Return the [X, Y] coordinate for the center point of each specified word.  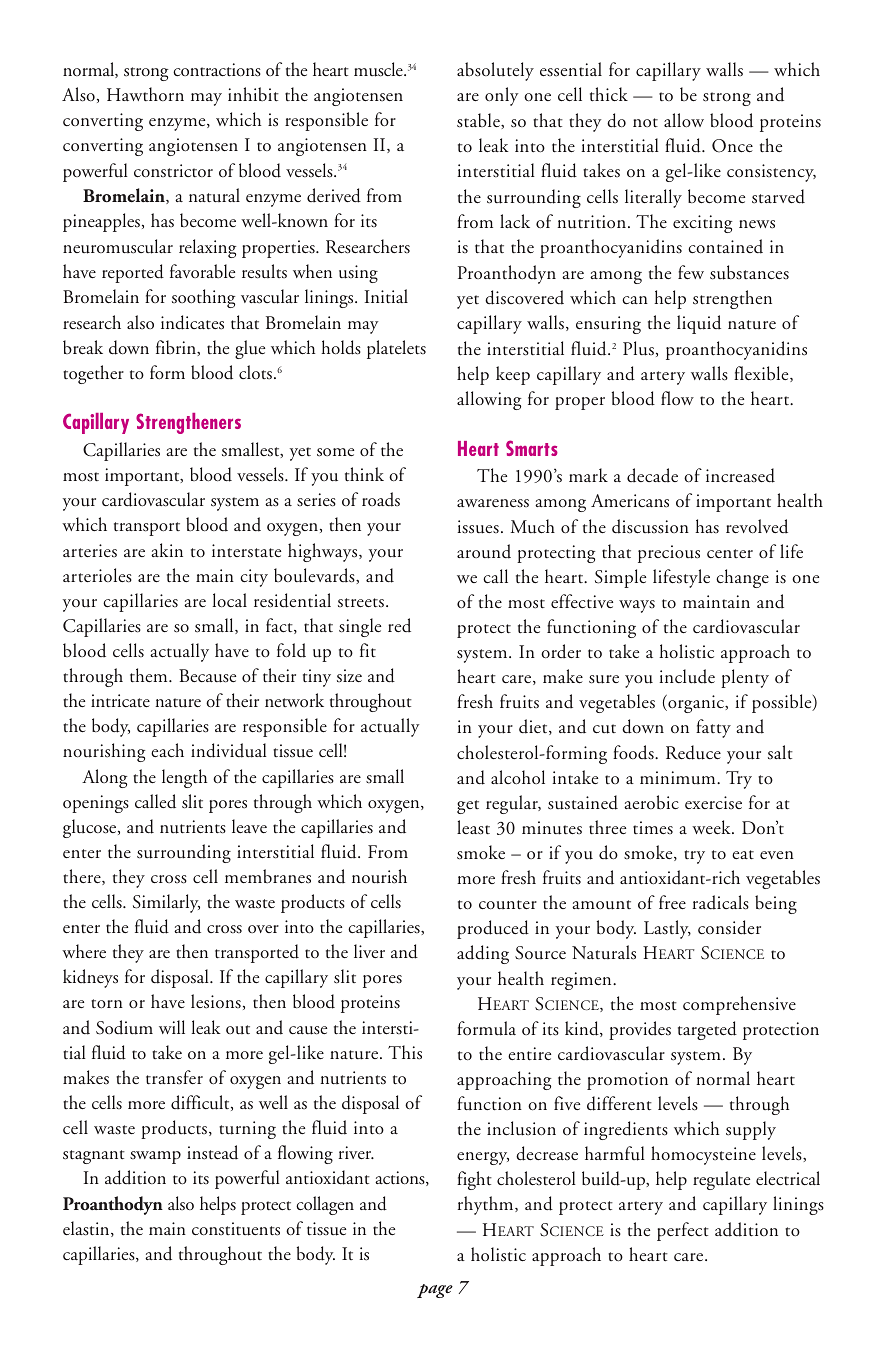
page [435, 1291]
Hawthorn [145, 94]
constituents [236, 1229]
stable [479, 120]
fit [368, 650]
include [687, 676]
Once [732, 146]
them [150, 675]
